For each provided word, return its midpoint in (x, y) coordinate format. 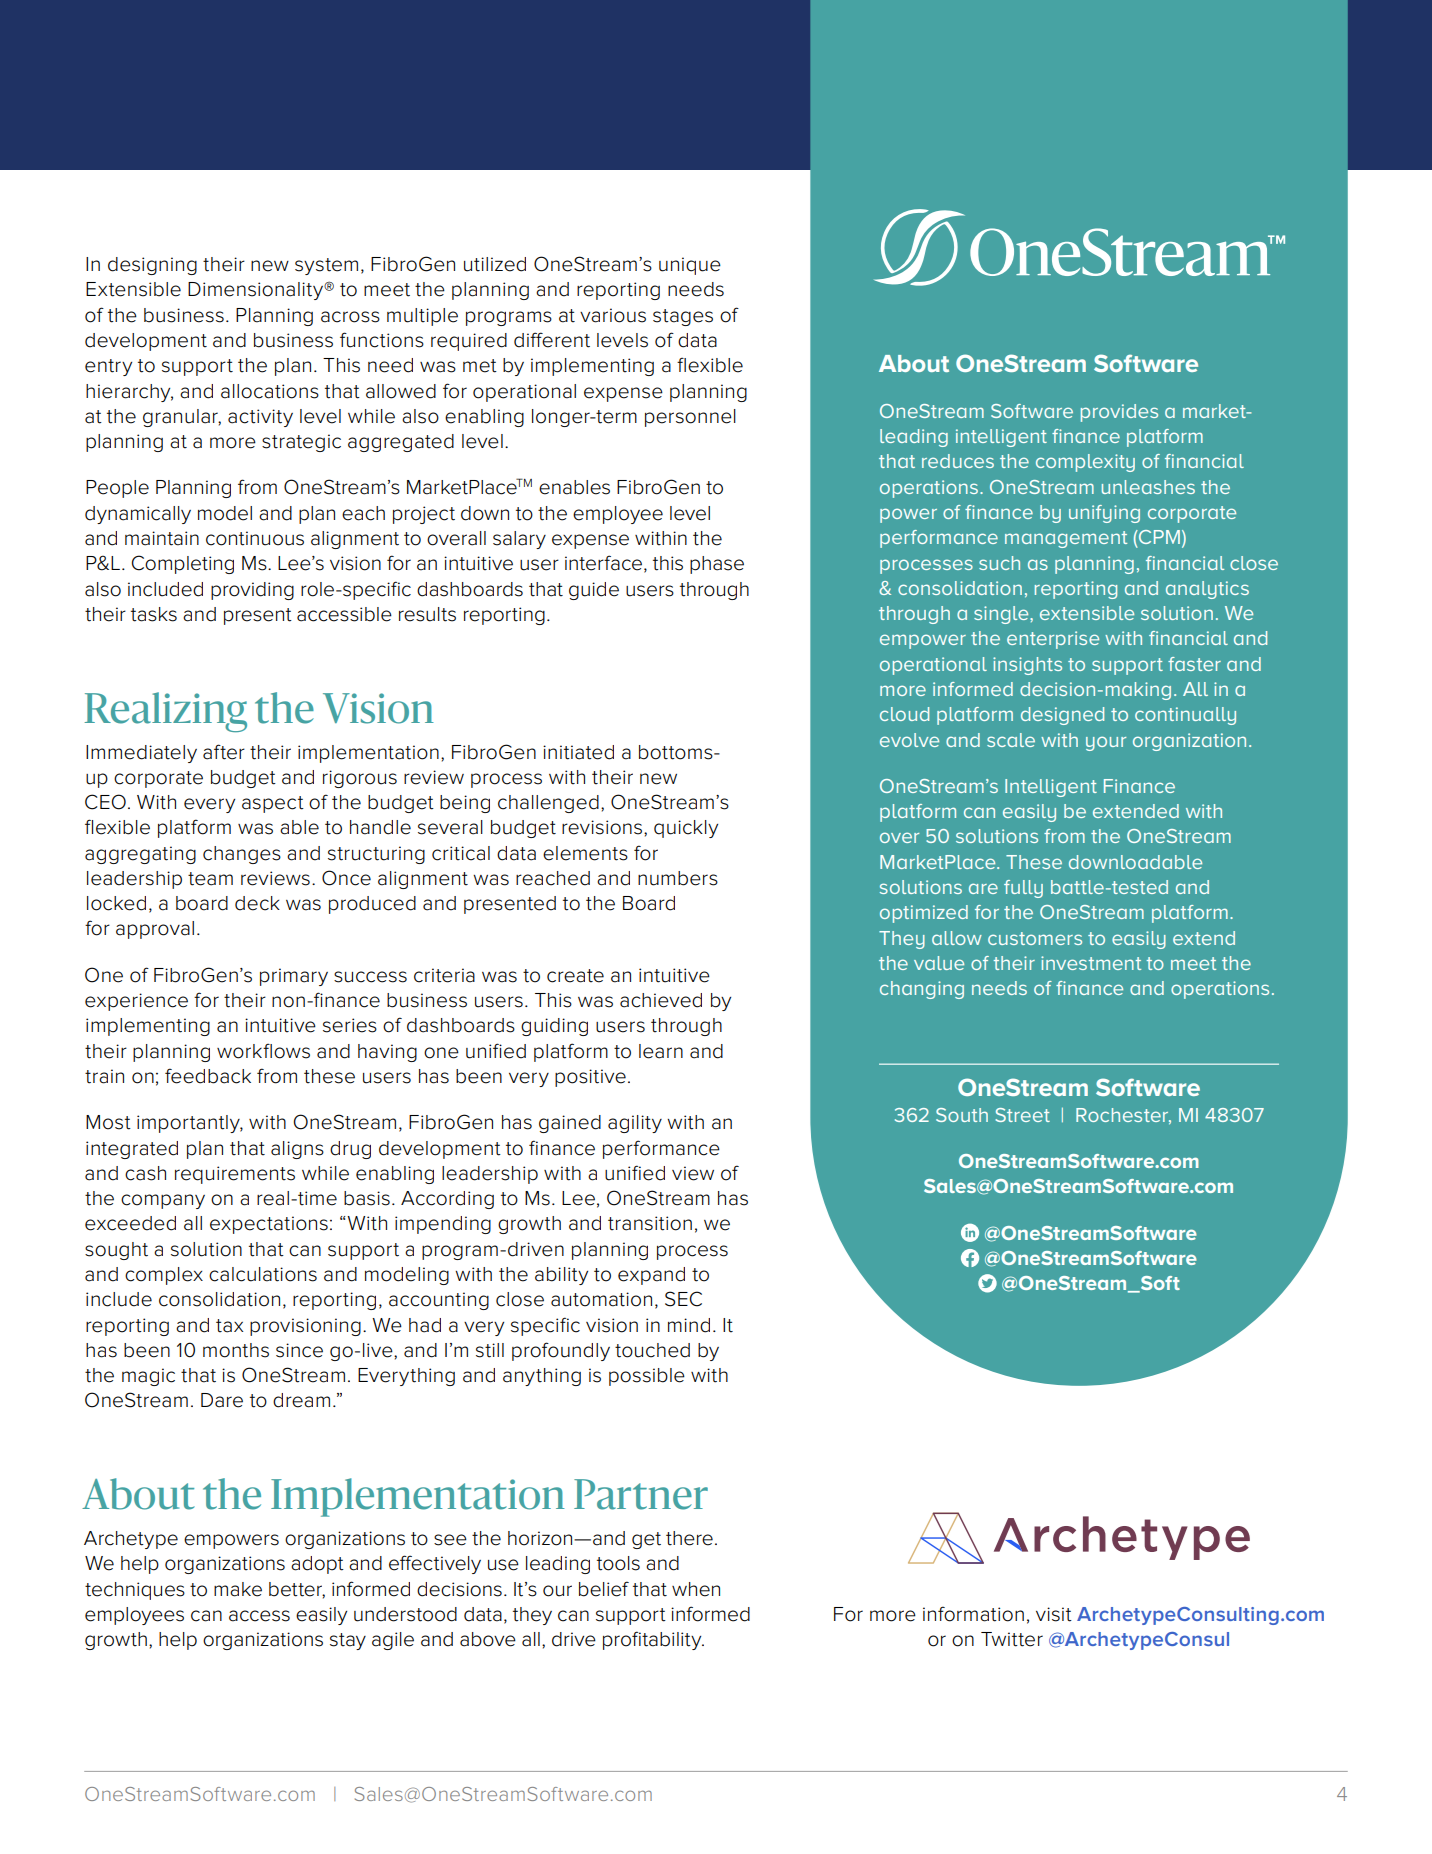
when (696, 1589)
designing (152, 266)
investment (1091, 963)
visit (1054, 1614)
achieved (661, 1000)
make (238, 1589)
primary (294, 977)
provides (1119, 413)
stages (683, 317)
